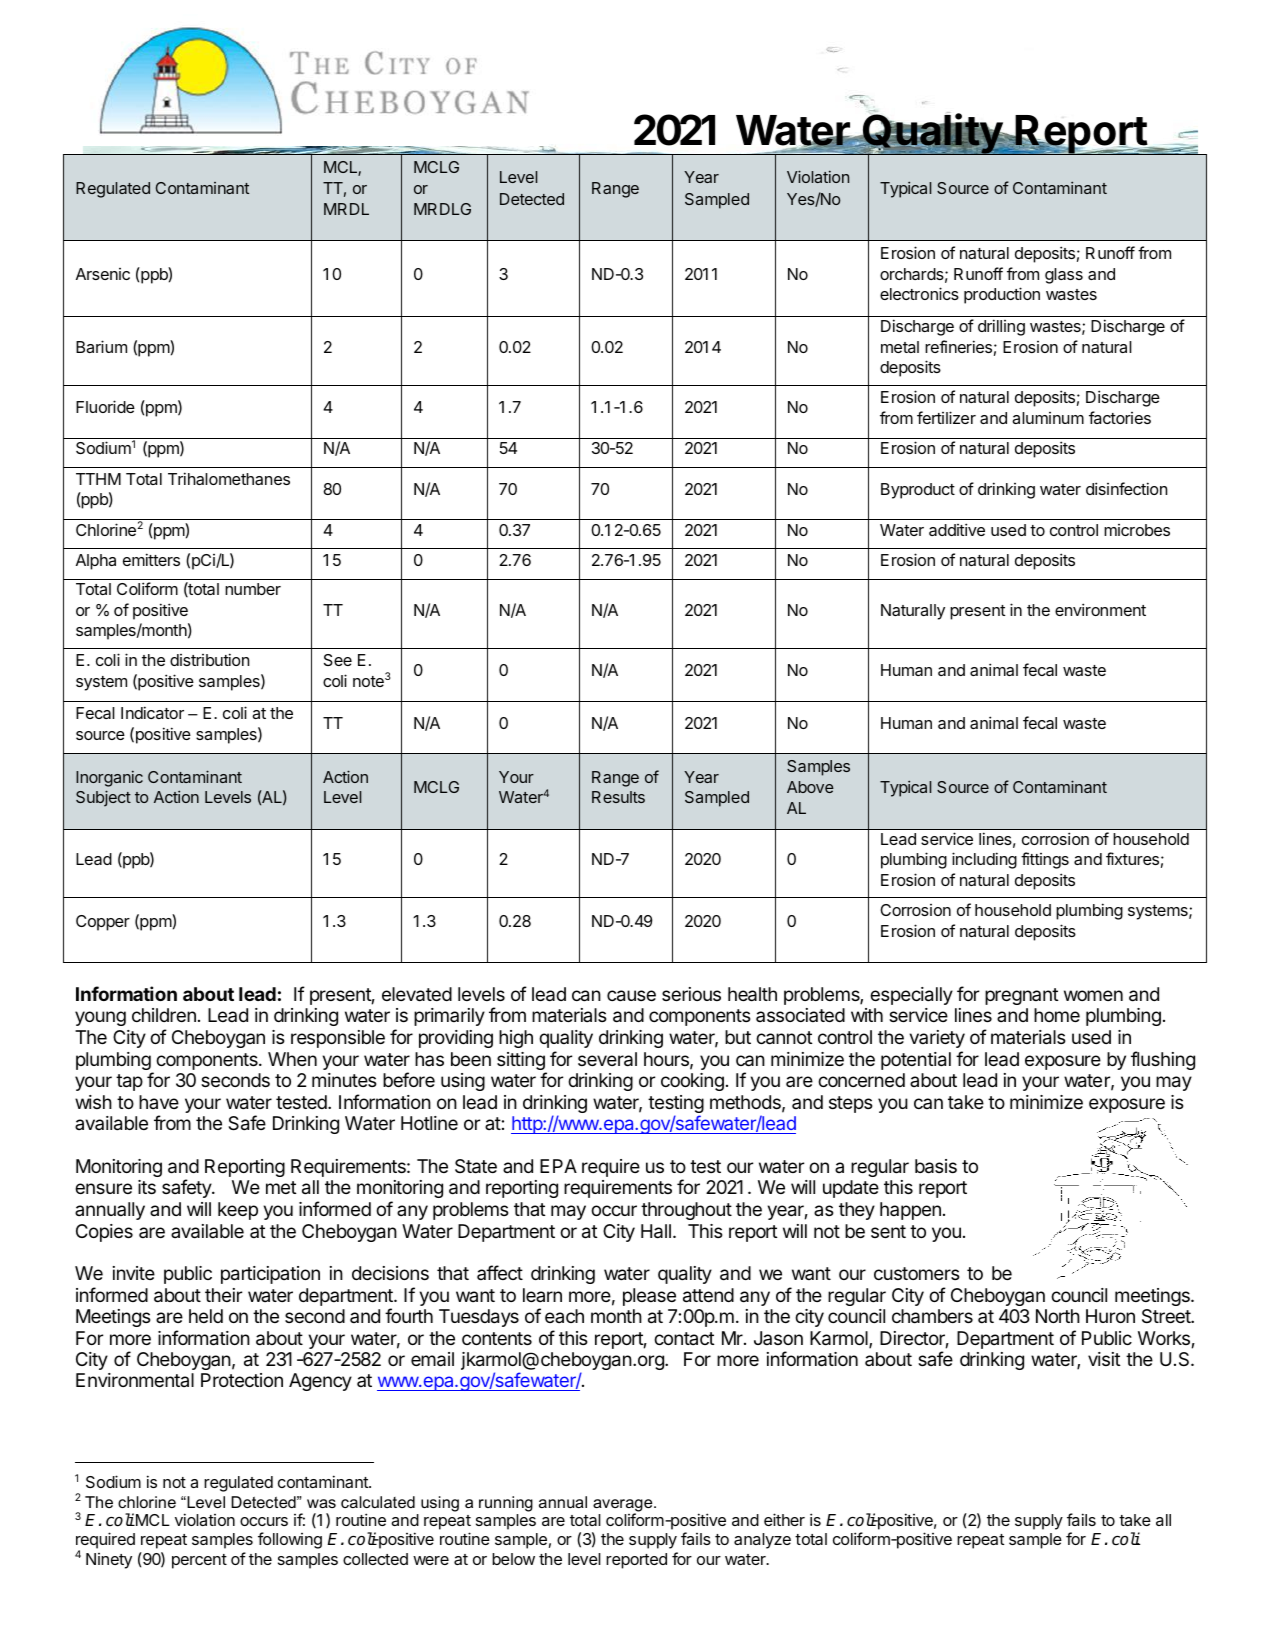  What do you see at coordinates (957, 529) in the screenshot?
I see `additive` at bounding box center [957, 529].
